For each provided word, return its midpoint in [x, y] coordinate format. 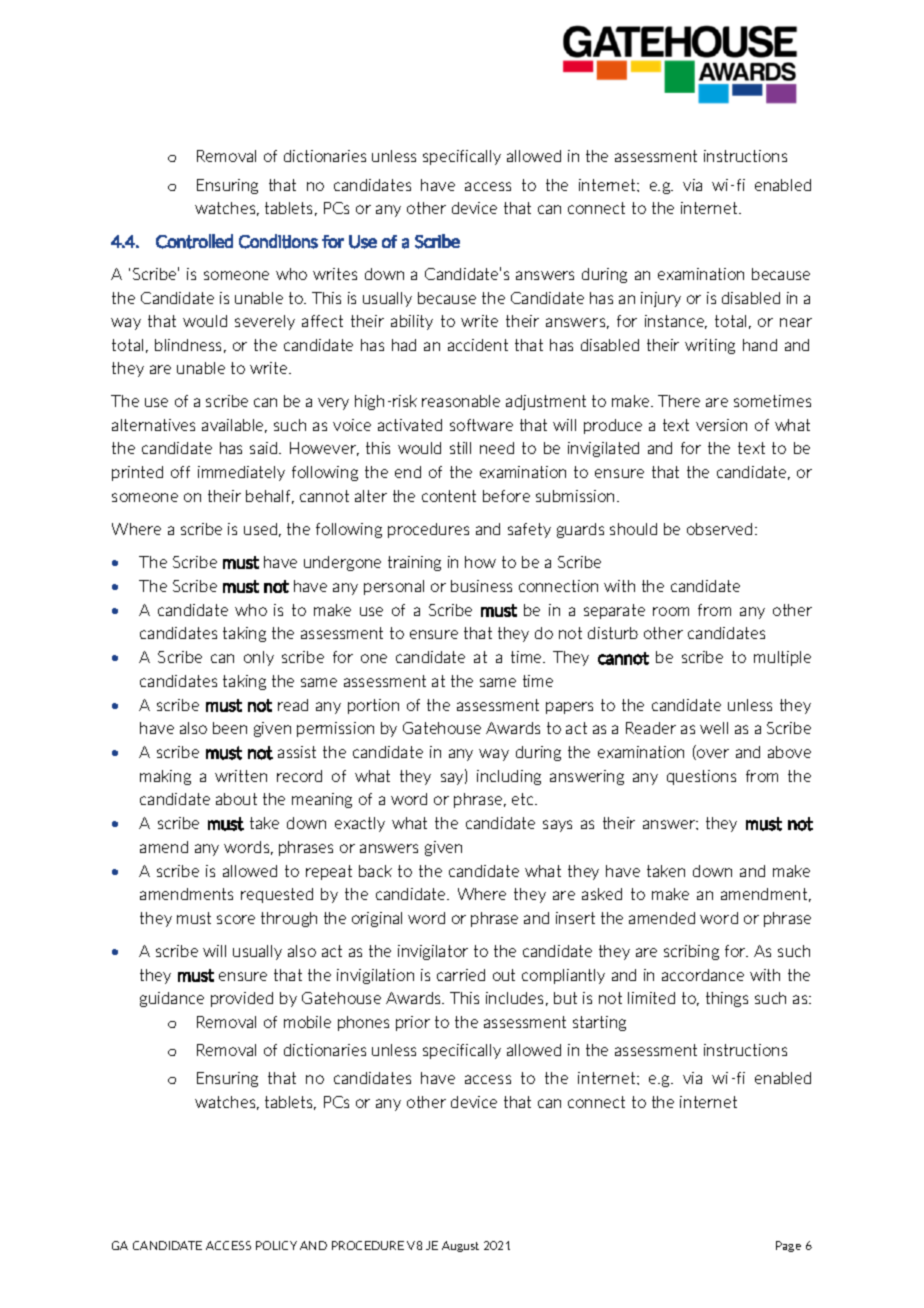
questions [701, 777]
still [460, 448]
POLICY [276, 1245]
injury [661, 299]
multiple [782, 658]
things [727, 999]
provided [242, 999]
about [236, 799]
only [259, 658]
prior [413, 1023]
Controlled [194, 241]
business [481, 586]
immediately [241, 473]
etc [524, 799]
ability [412, 322]
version [721, 425]
